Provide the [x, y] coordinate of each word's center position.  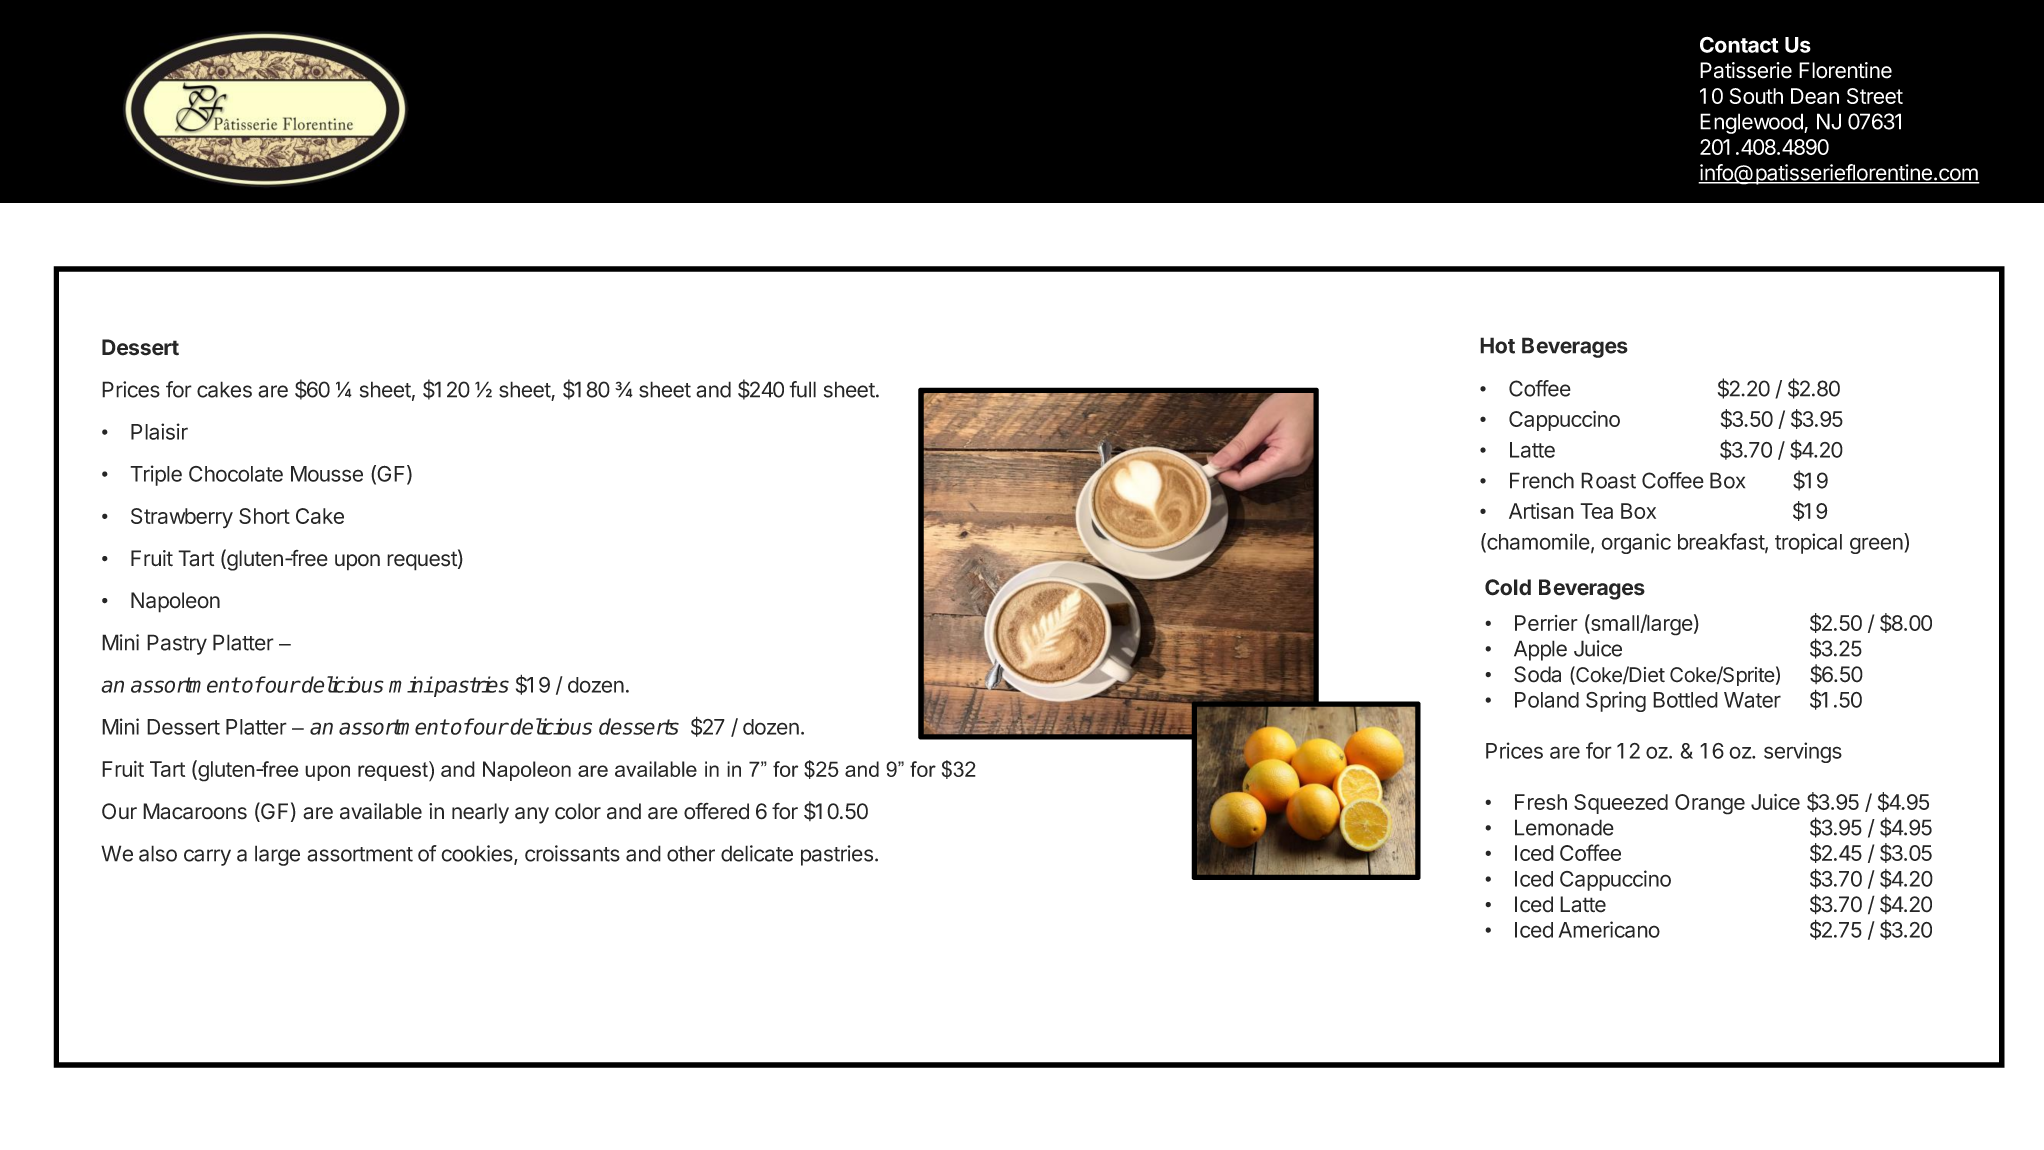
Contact [1739, 45]
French [1542, 480]
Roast [1608, 480]
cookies [478, 854]
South [1756, 96]
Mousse [327, 474]
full [802, 389]
